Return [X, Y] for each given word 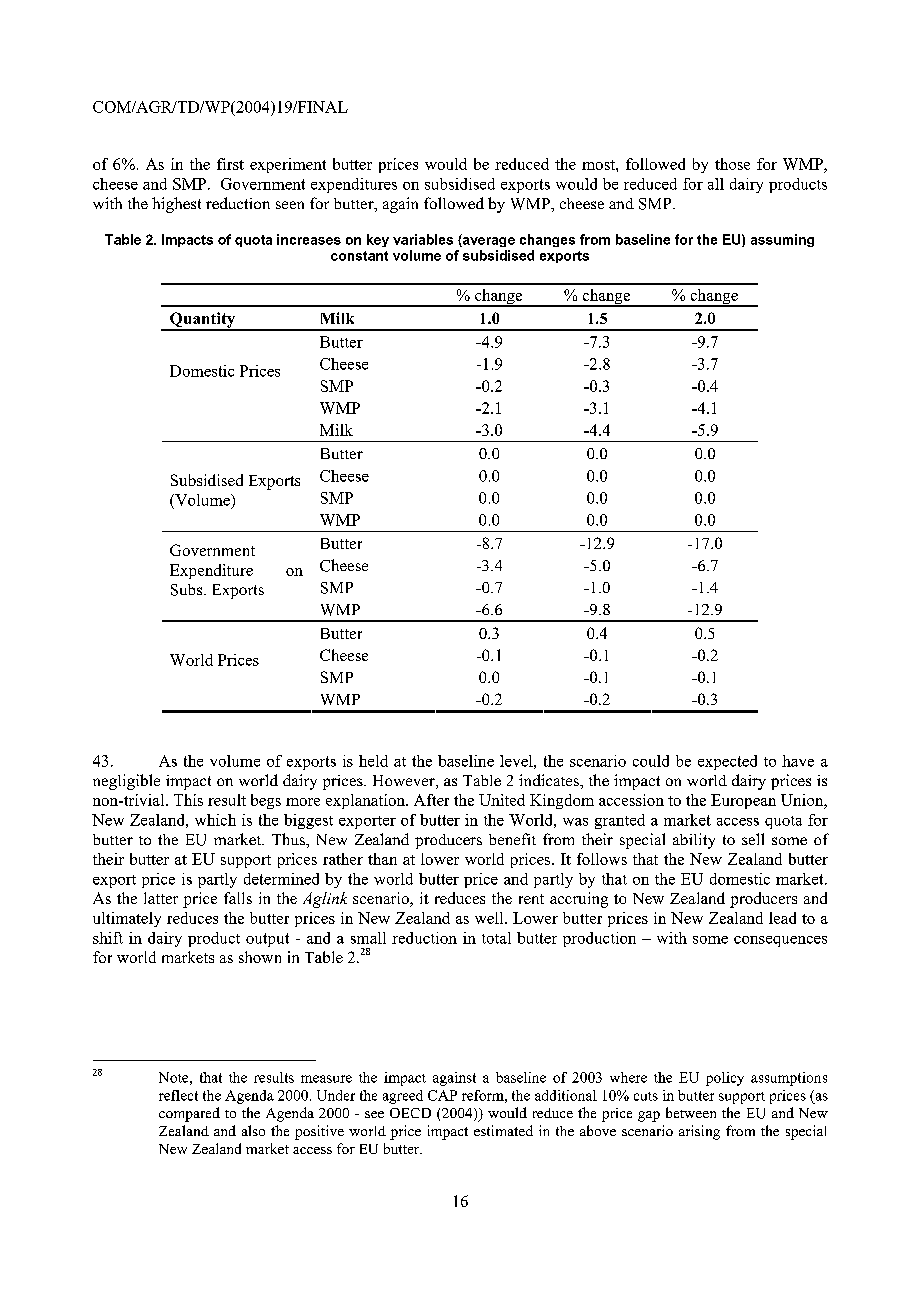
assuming [782, 240]
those [732, 164]
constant [359, 256]
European [743, 801]
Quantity [202, 321]
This [188, 800]
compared [189, 1114]
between [691, 1112]
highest [176, 205]
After [431, 800]
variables [423, 239]
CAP [442, 1095]
